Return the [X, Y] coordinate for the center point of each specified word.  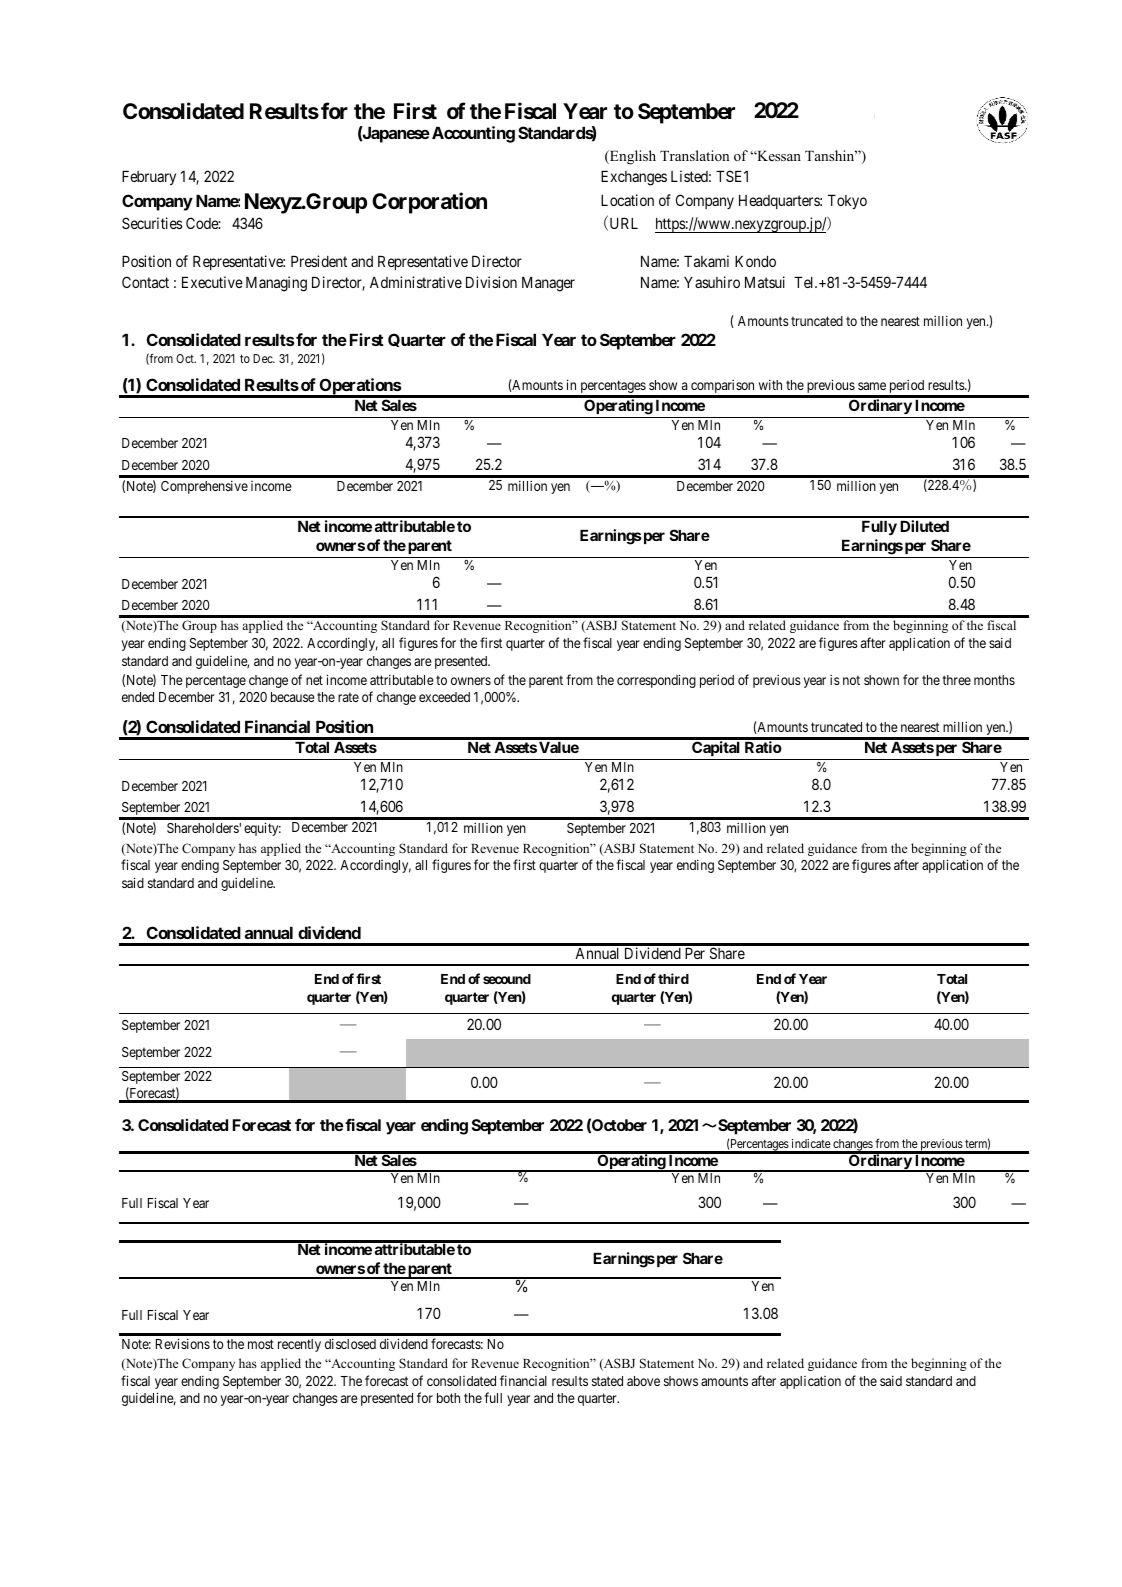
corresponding [656, 681]
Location [627, 200]
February [149, 178]
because [293, 697]
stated [607, 1381]
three [956, 680]
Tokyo [847, 202]
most [261, 1344]
